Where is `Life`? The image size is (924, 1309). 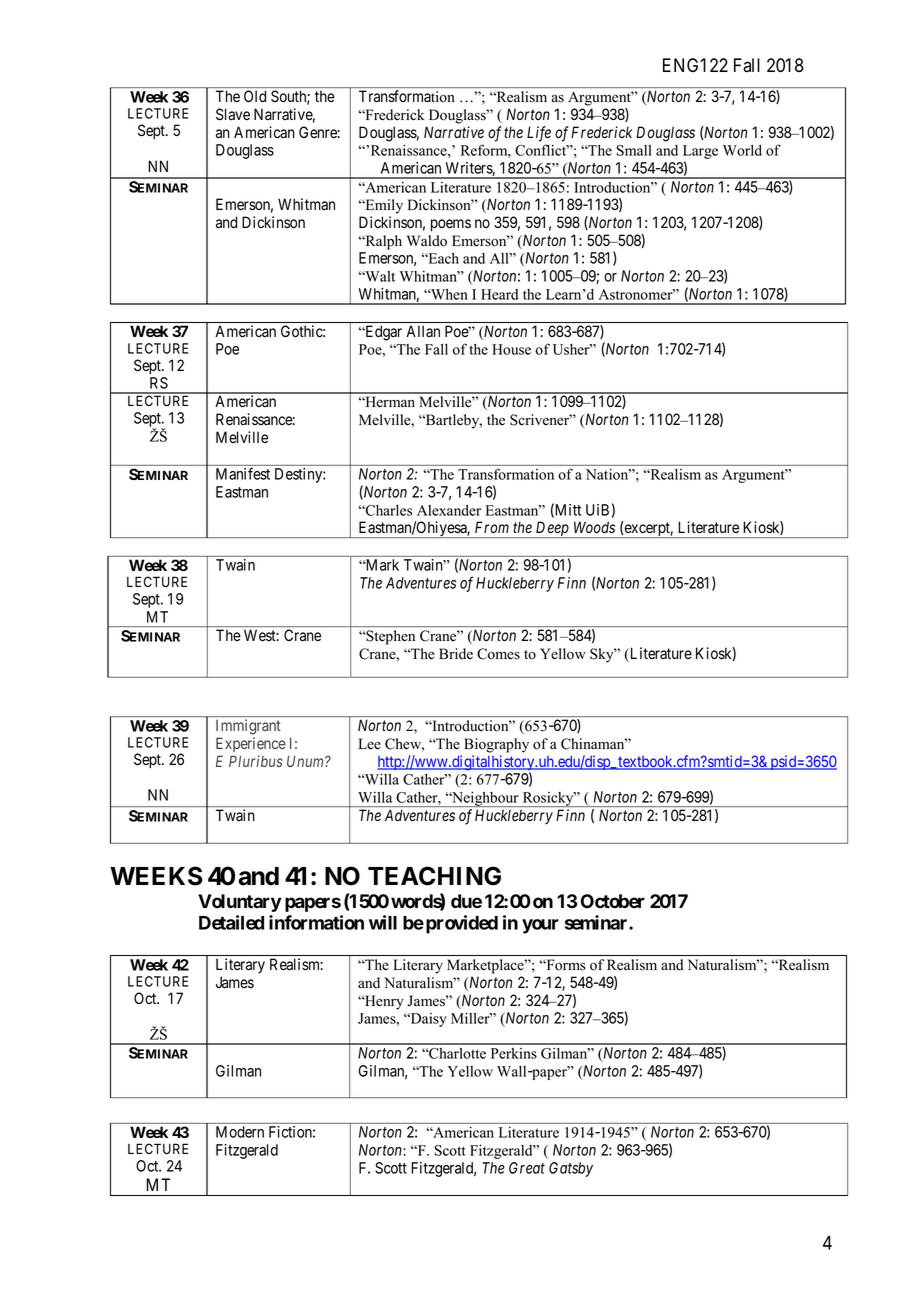 Life is located at coordinates (539, 134).
